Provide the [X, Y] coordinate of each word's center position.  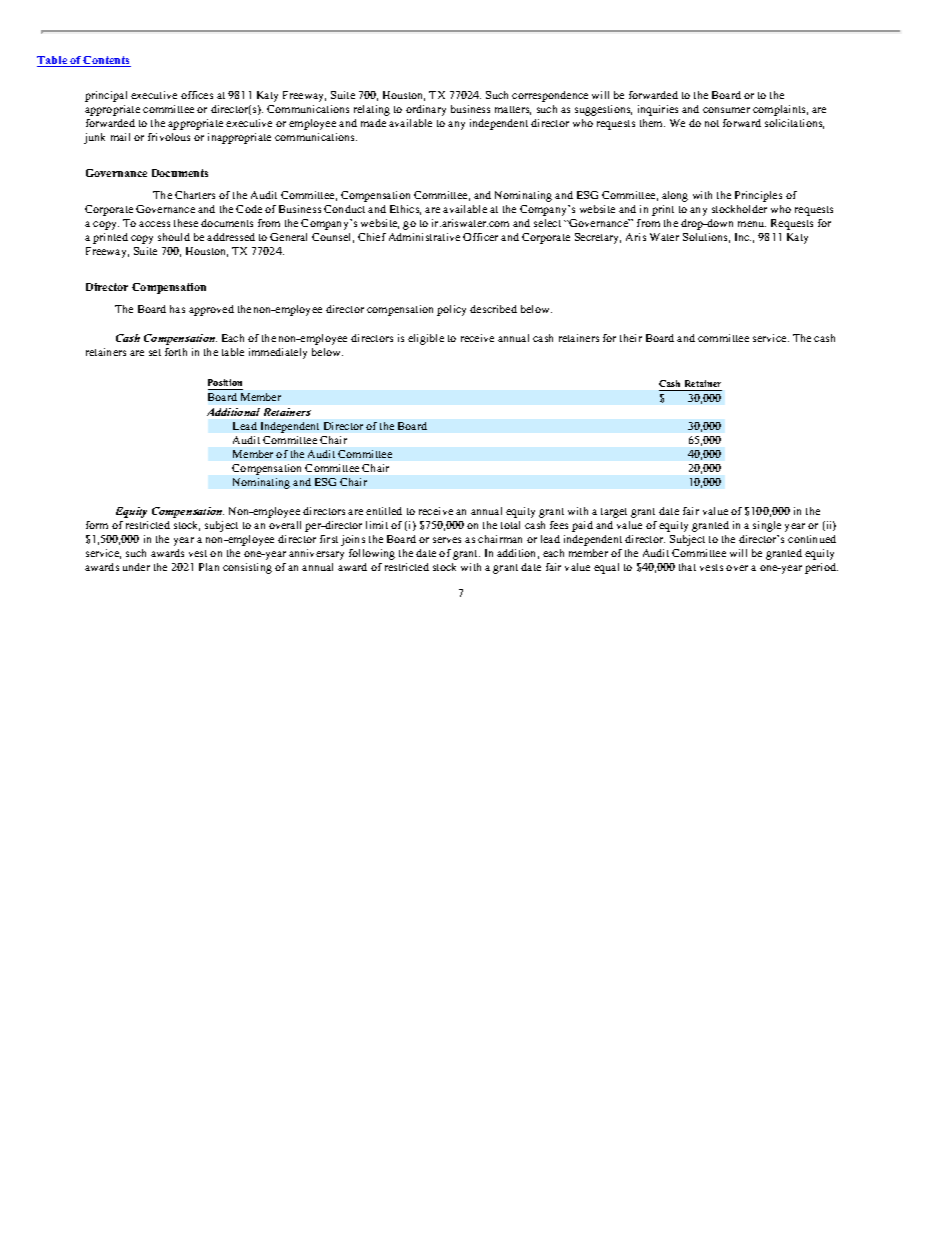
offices [197, 95]
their [631, 338]
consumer [726, 110]
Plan [209, 567]
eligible [426, 339]
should [174, 237]
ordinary [426, 110]
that [687, 567]
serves [447, 540]
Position [225, 382]
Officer [480, 237]
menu [752, 224]
